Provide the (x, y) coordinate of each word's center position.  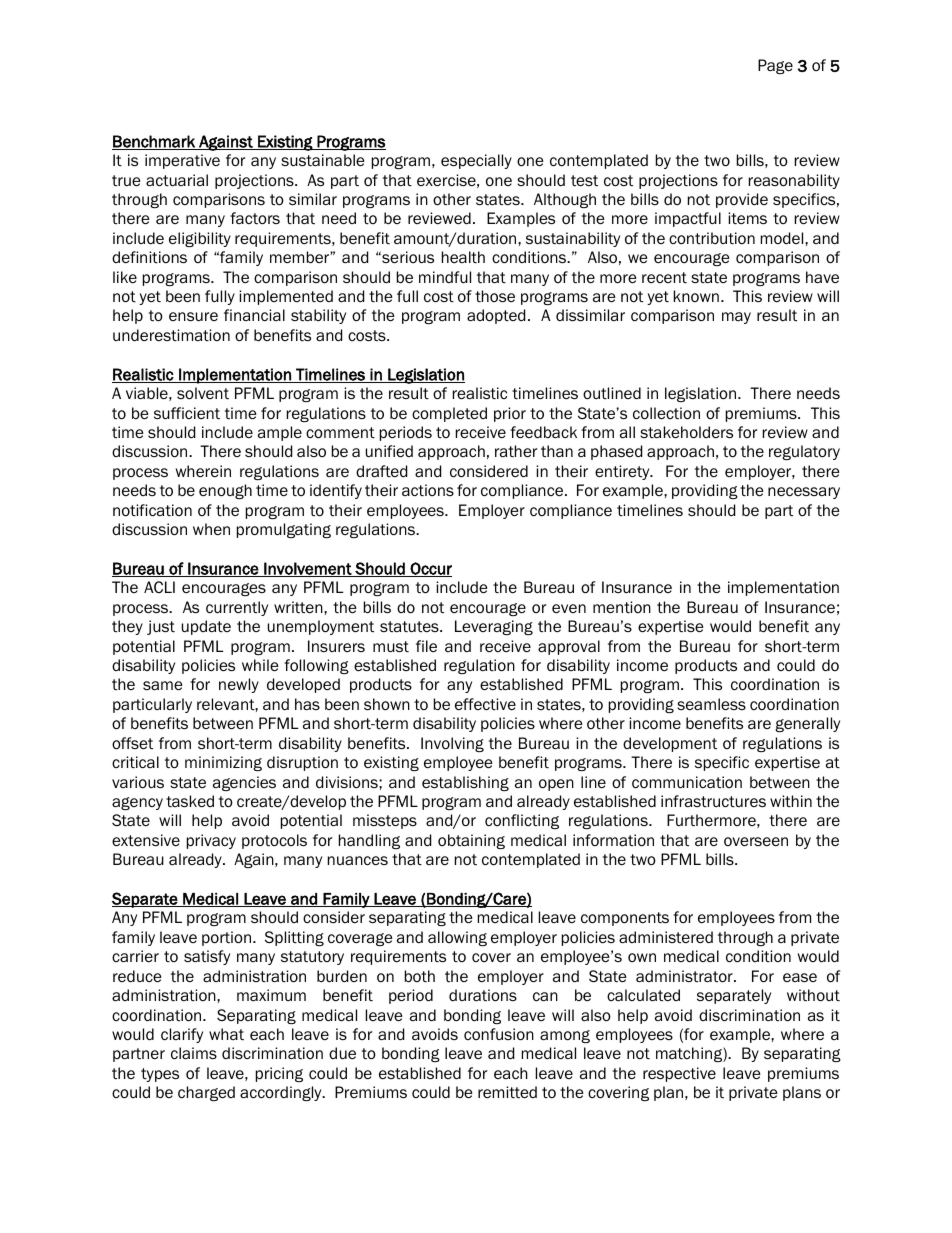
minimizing (223, 763)
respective (679, 1074)
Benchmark (154, 142)
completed (449, 414)
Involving (452, 744)
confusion (499, 1034)
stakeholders (686, 432)
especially (476, 161)
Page (775, 66)
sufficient (187, 413)
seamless (711, 704)
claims (194, 1053)
